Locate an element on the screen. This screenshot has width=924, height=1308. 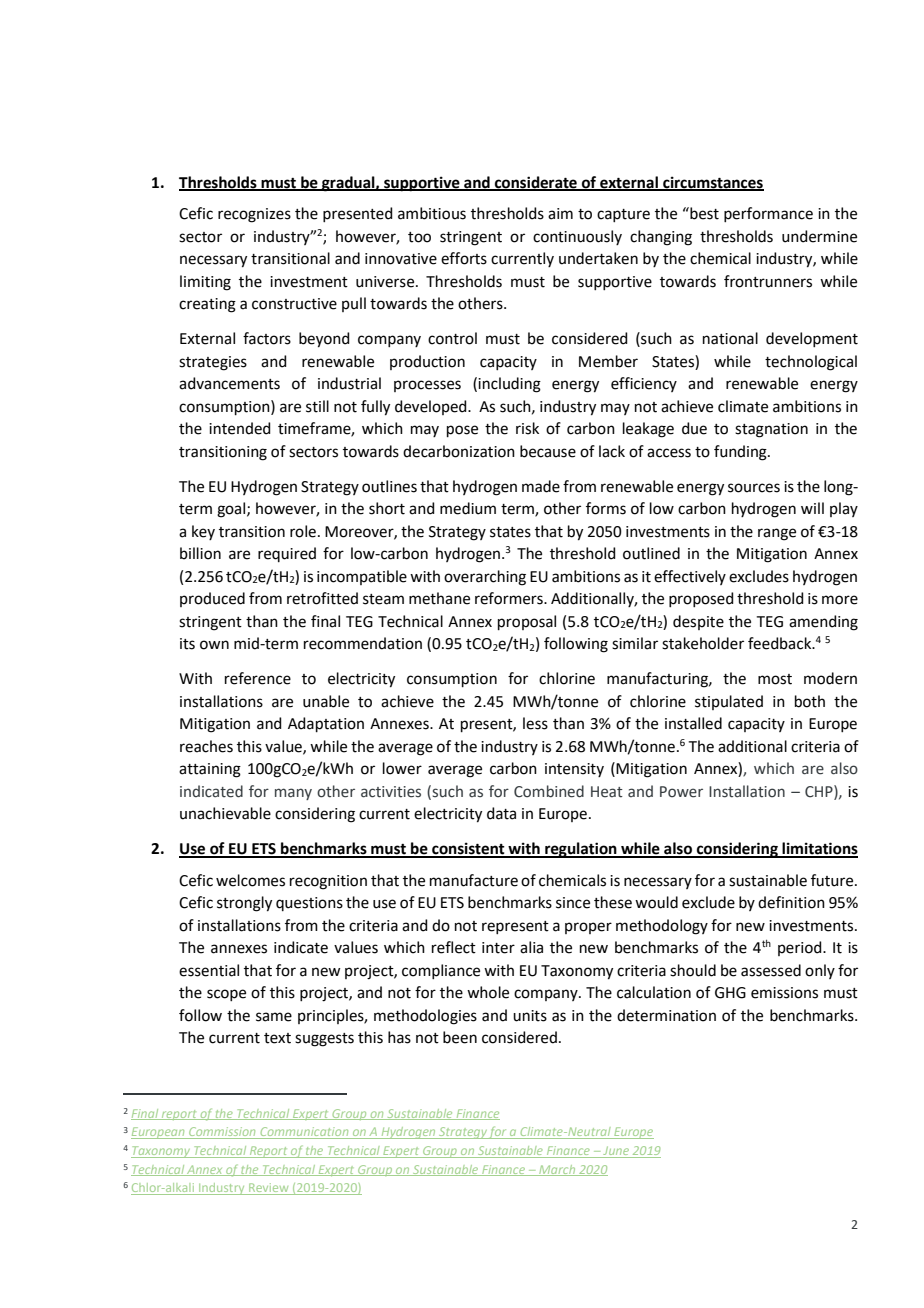
recognizes is located at coordinates (254, 215).
